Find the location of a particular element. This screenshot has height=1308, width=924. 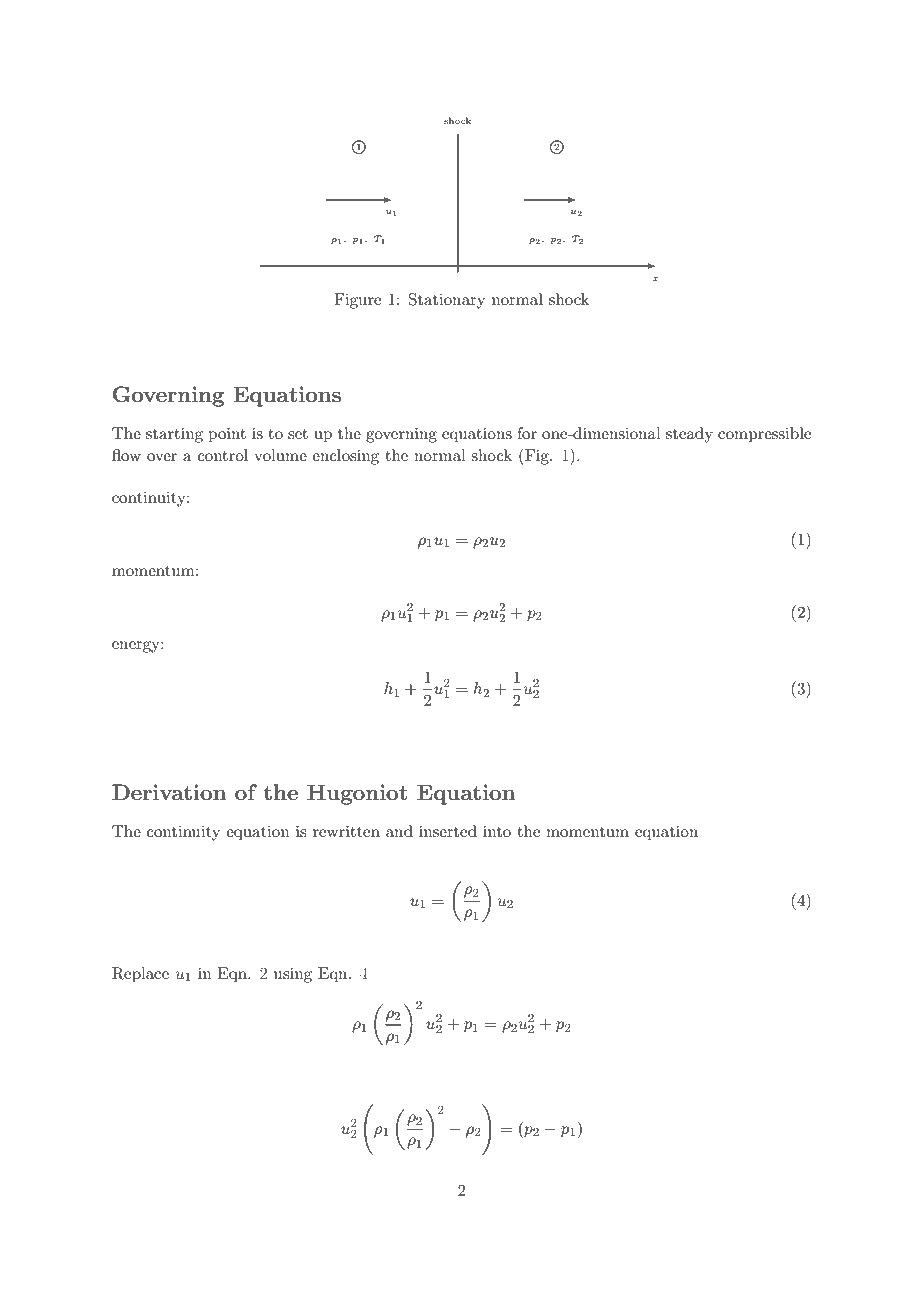

Derivation is located at coordinates (169, 792).
